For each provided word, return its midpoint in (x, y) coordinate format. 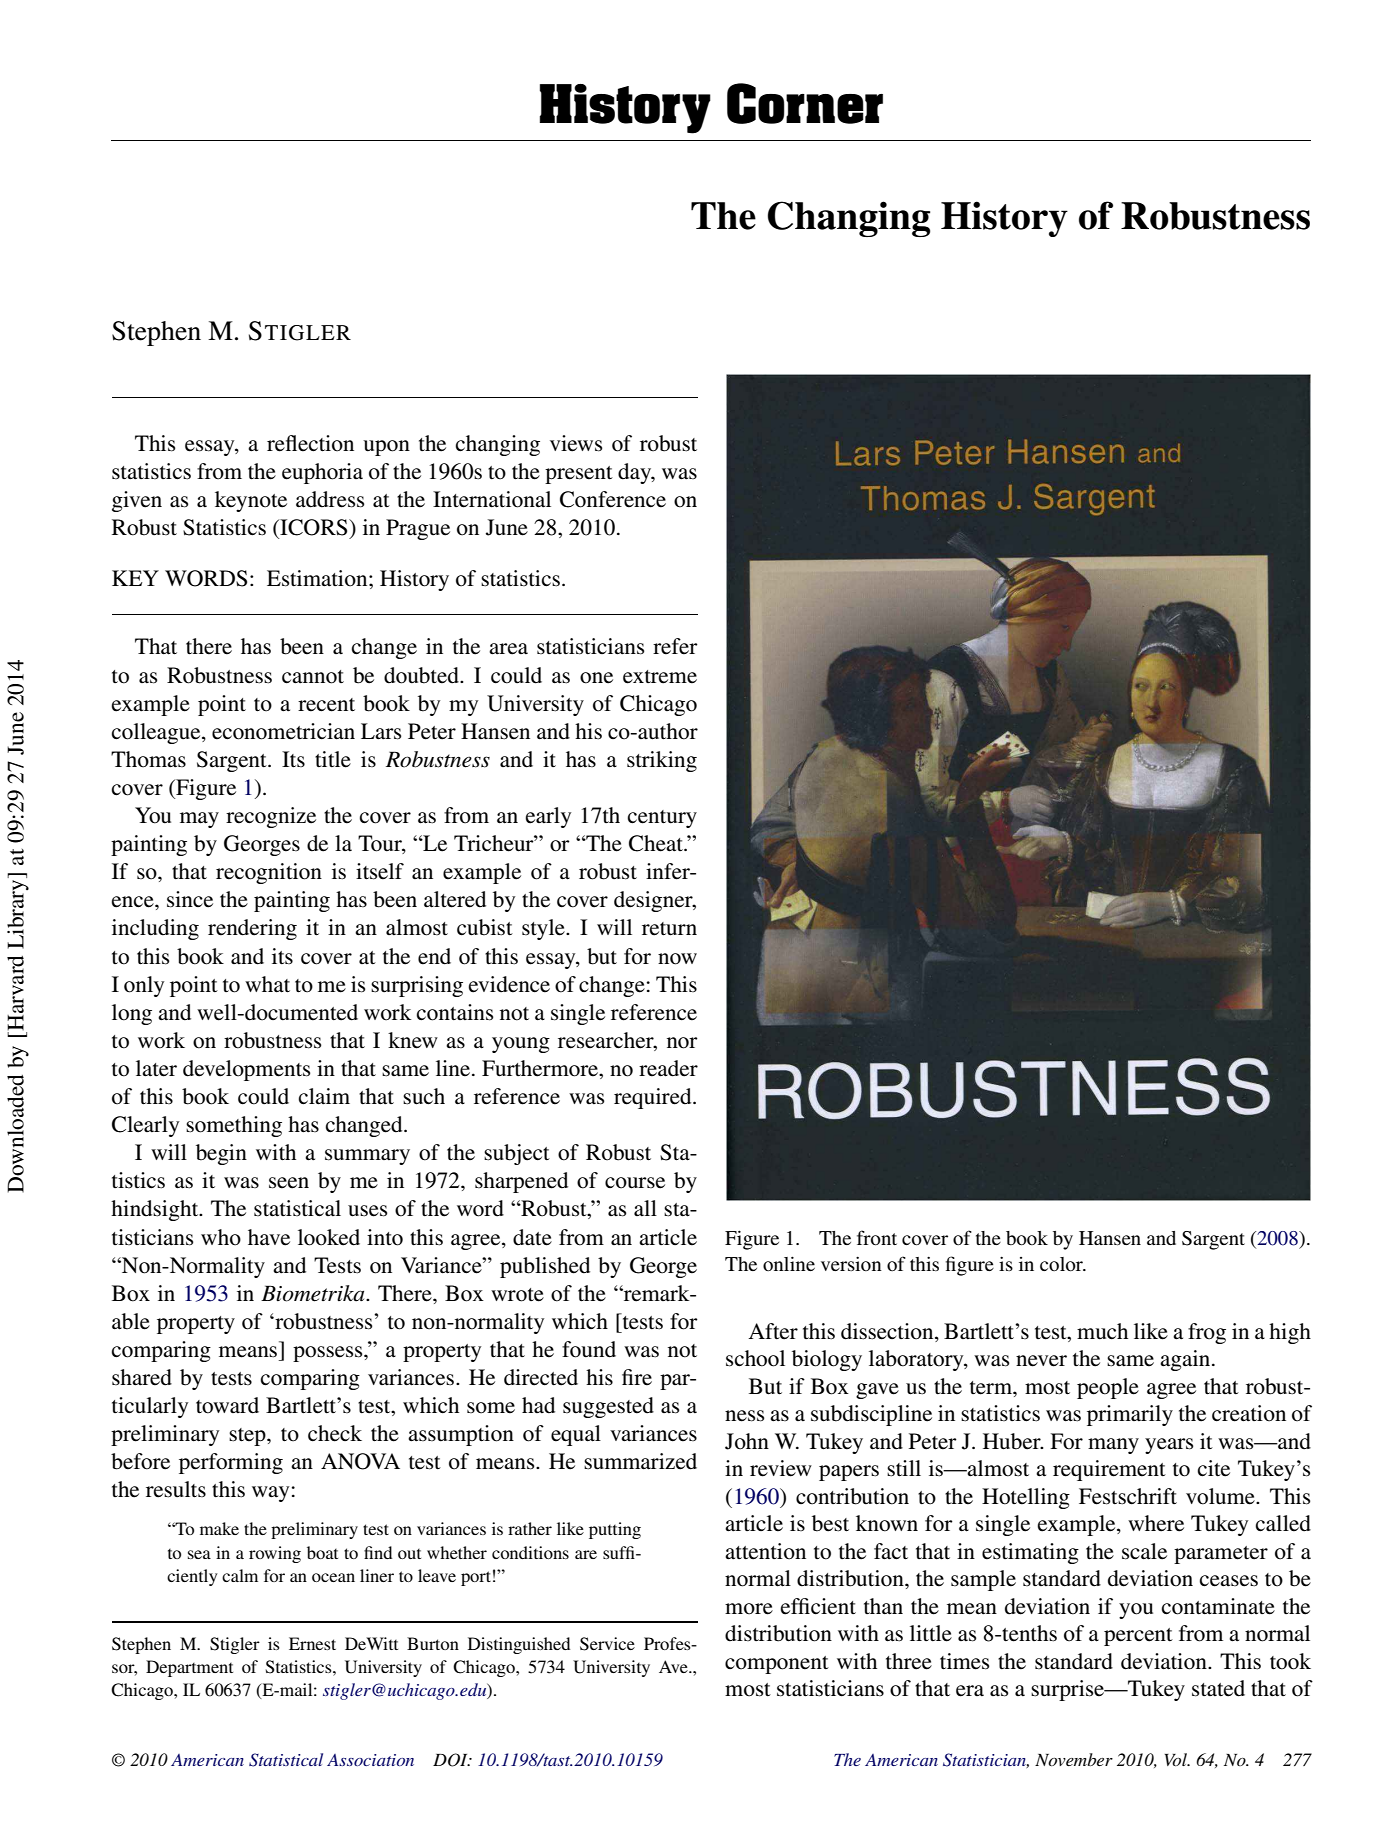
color (1062, 1264)
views (576, 443)
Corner (805, 103)
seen (289, 1183)
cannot (313, 677)
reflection (310, 443)
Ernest (312, 1643)
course (635, 1183)
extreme (660, 677)
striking (662, 761)
